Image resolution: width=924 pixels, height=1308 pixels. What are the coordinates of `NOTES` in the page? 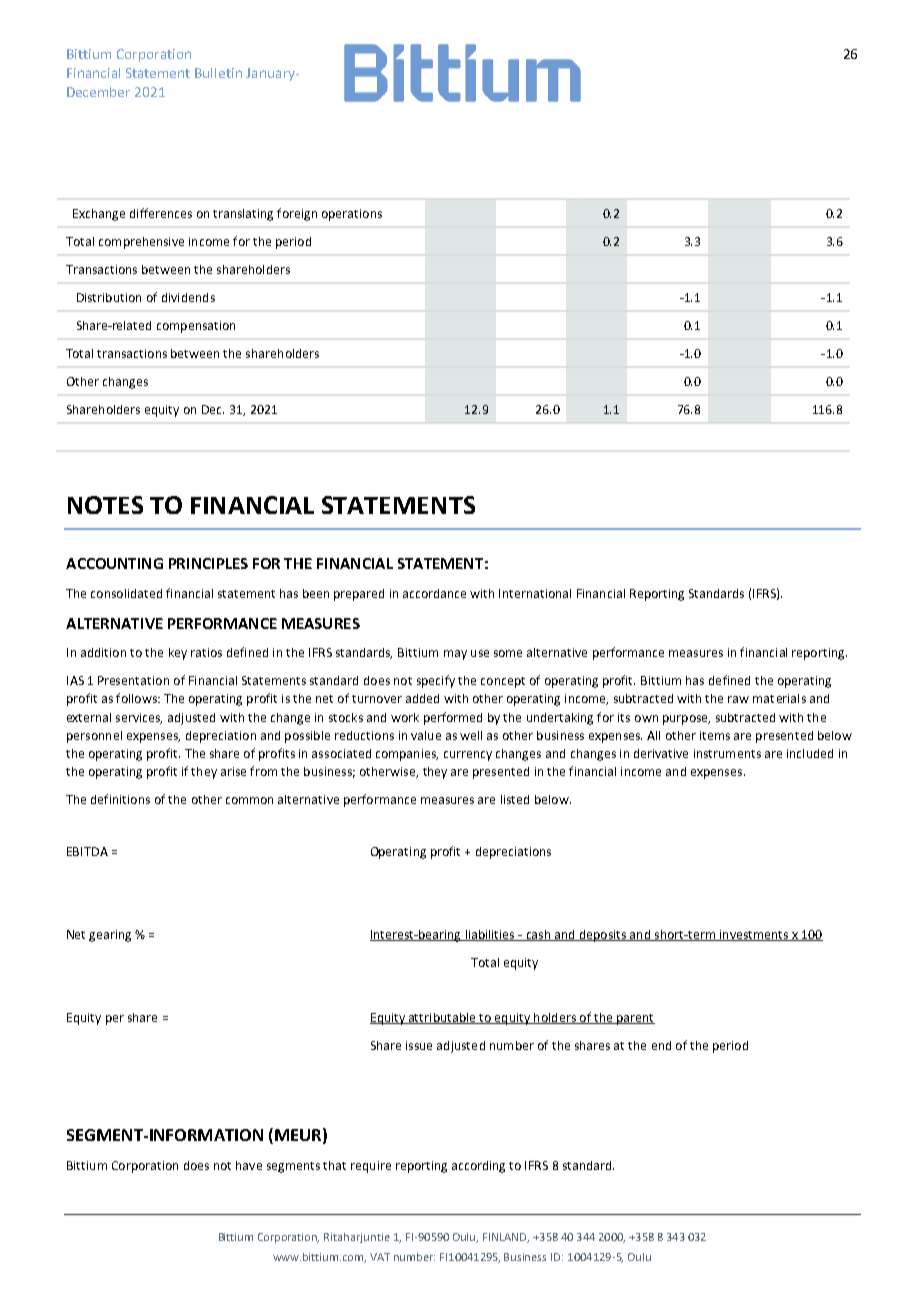 It's located at (105, 505).
